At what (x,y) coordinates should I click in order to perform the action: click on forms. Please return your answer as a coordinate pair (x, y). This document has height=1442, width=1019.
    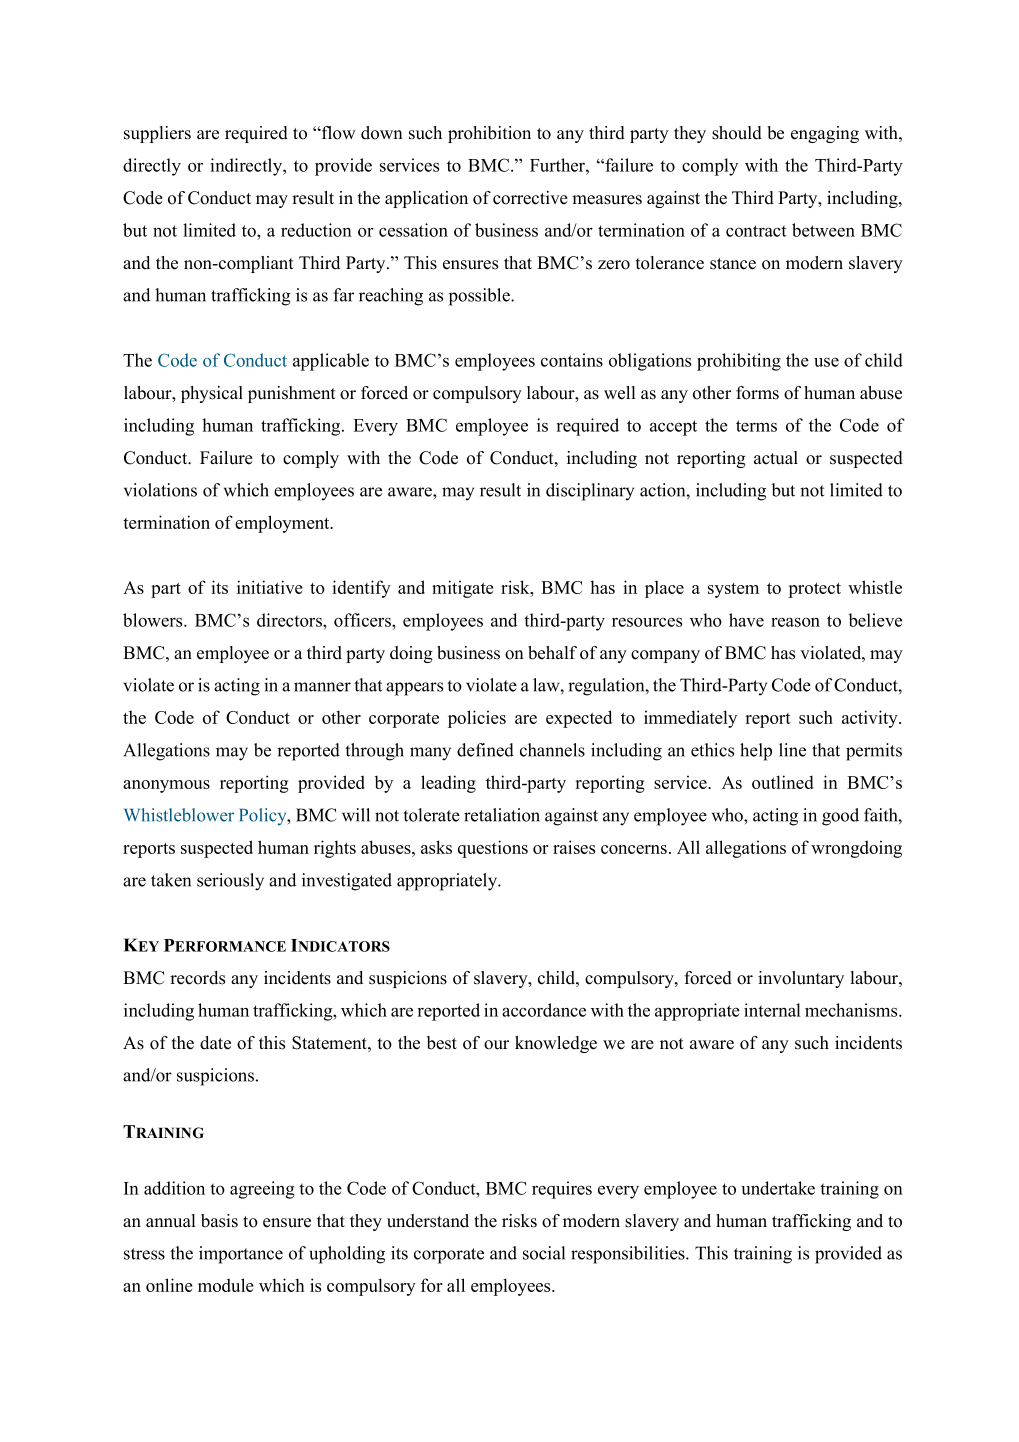
    Looking at the image, I should click on (757, 393).
